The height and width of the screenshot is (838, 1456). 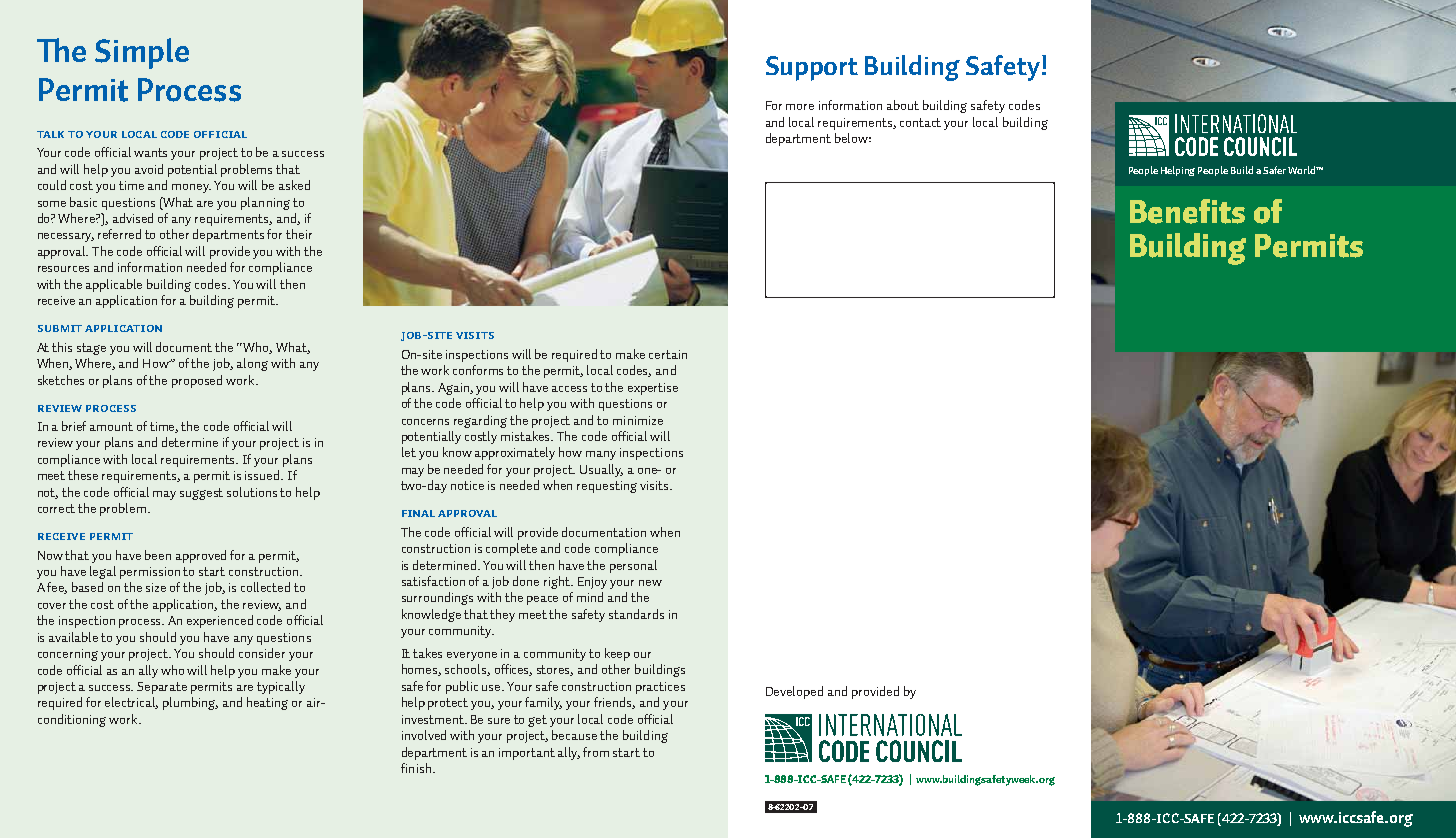 I want to click on expertise, so click(x=653, y=389).
